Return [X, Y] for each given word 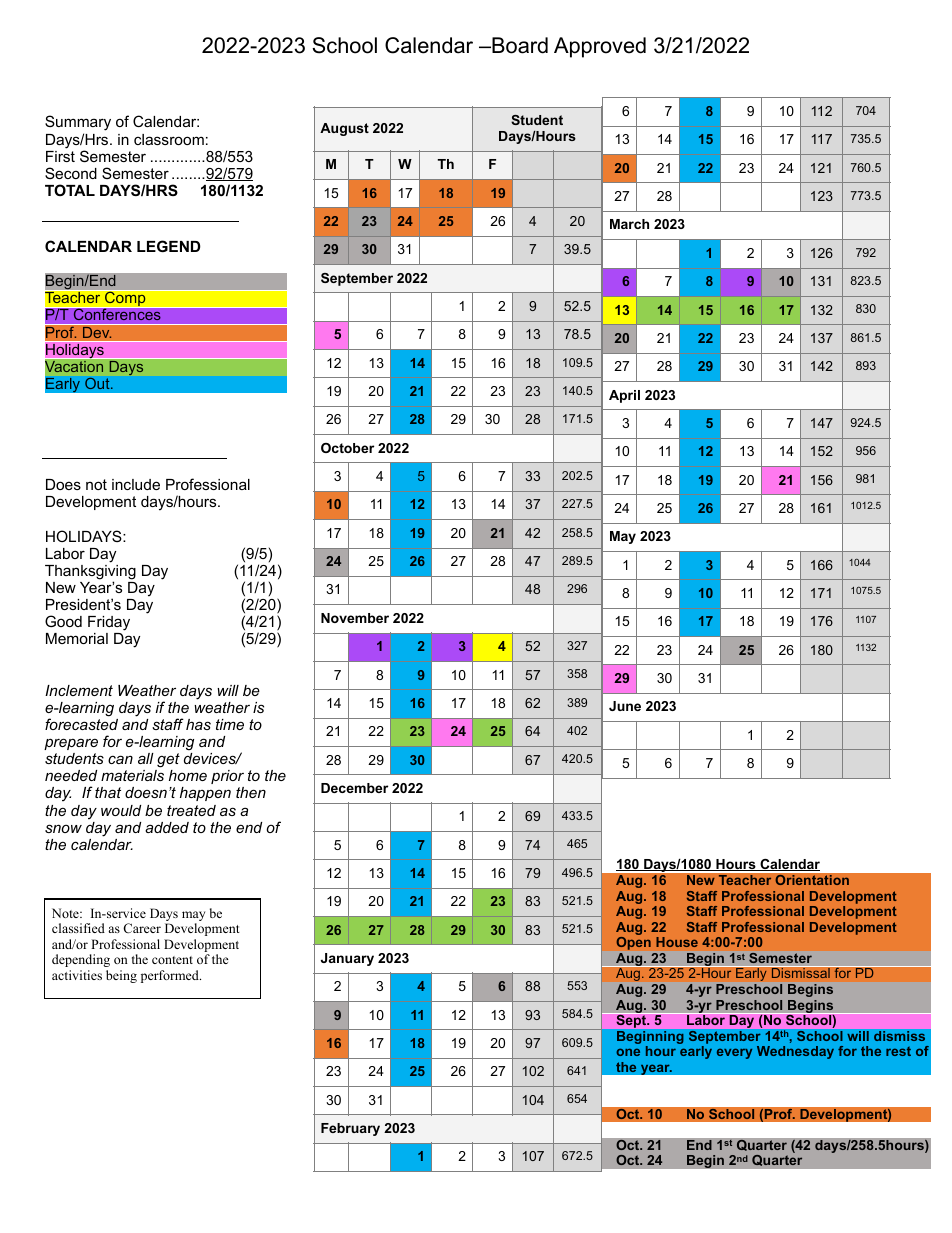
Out [98, 383]
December [354, 788]
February [350, 1129]
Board [519, 45]
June [625, 706]
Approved [600, 47]
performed [171, 976]
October [347, 448]
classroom [169, 139]
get [168, 760]
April [624, 396]
